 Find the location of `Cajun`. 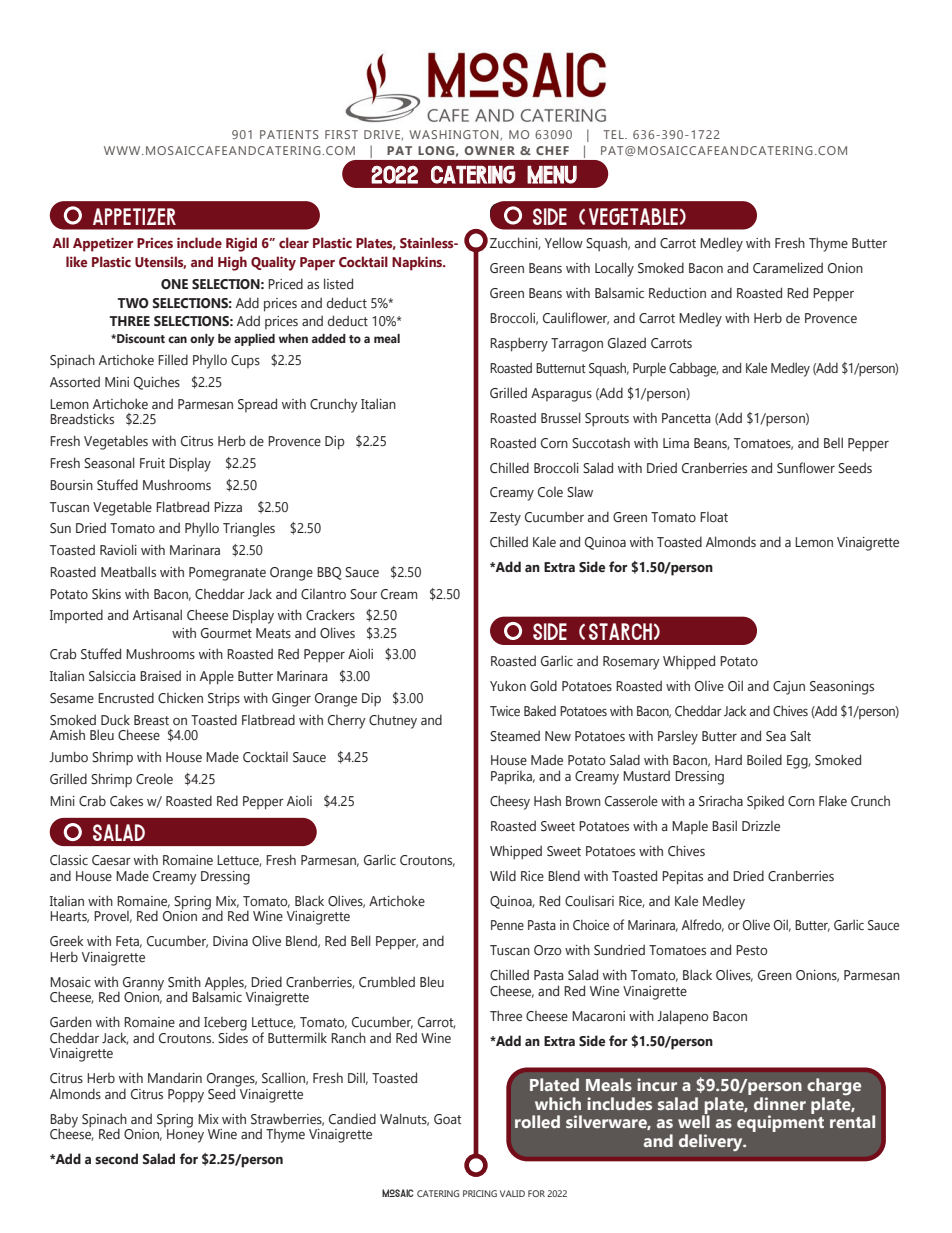

Cajun is located at coordinates (789, 688).
